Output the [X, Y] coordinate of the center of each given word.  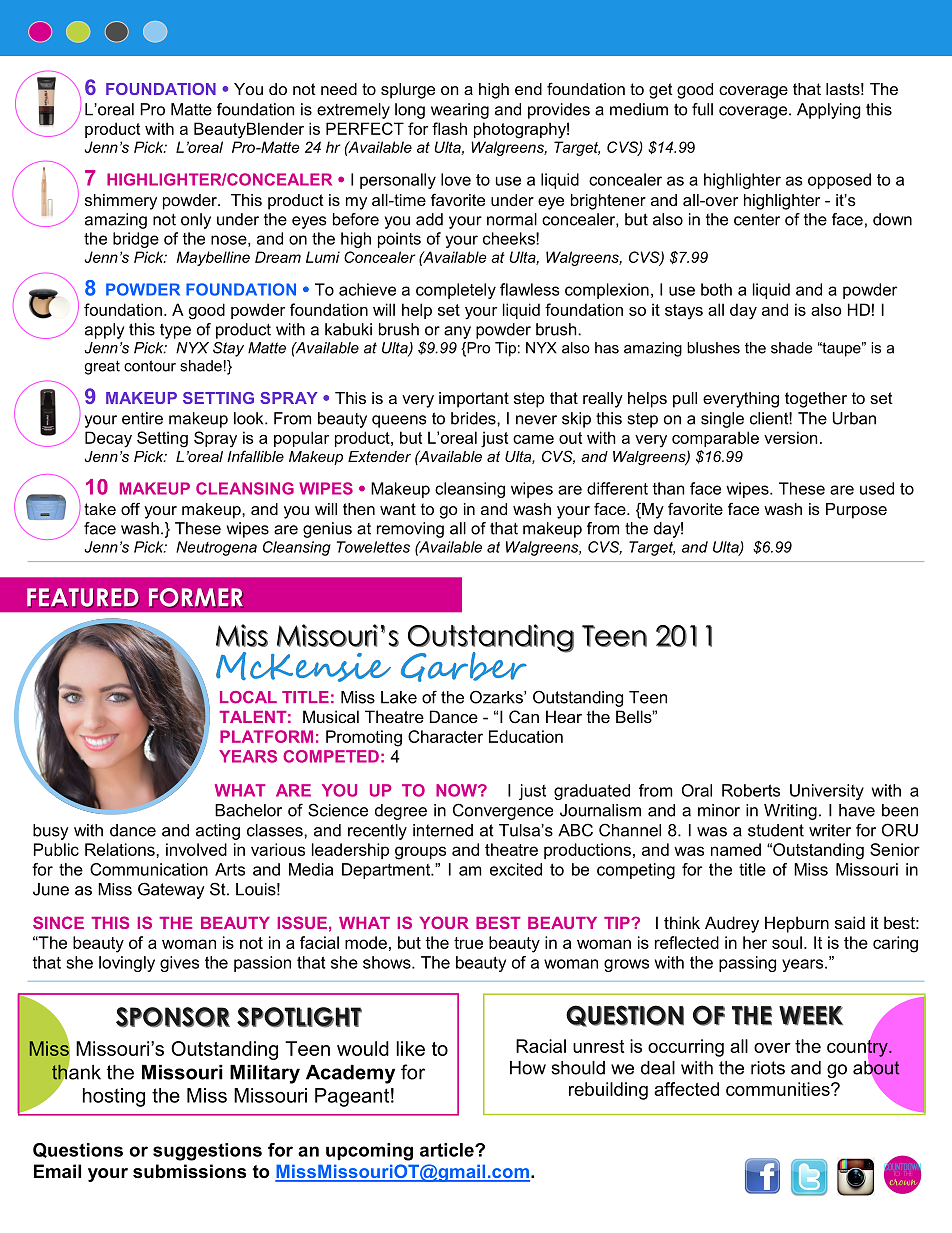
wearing [460, 111]
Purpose [856, 511]
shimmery [121, 202]
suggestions [207, 1152]
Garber [464, 667]
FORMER [196, 598]
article [448, 1150]
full [702, 109]
